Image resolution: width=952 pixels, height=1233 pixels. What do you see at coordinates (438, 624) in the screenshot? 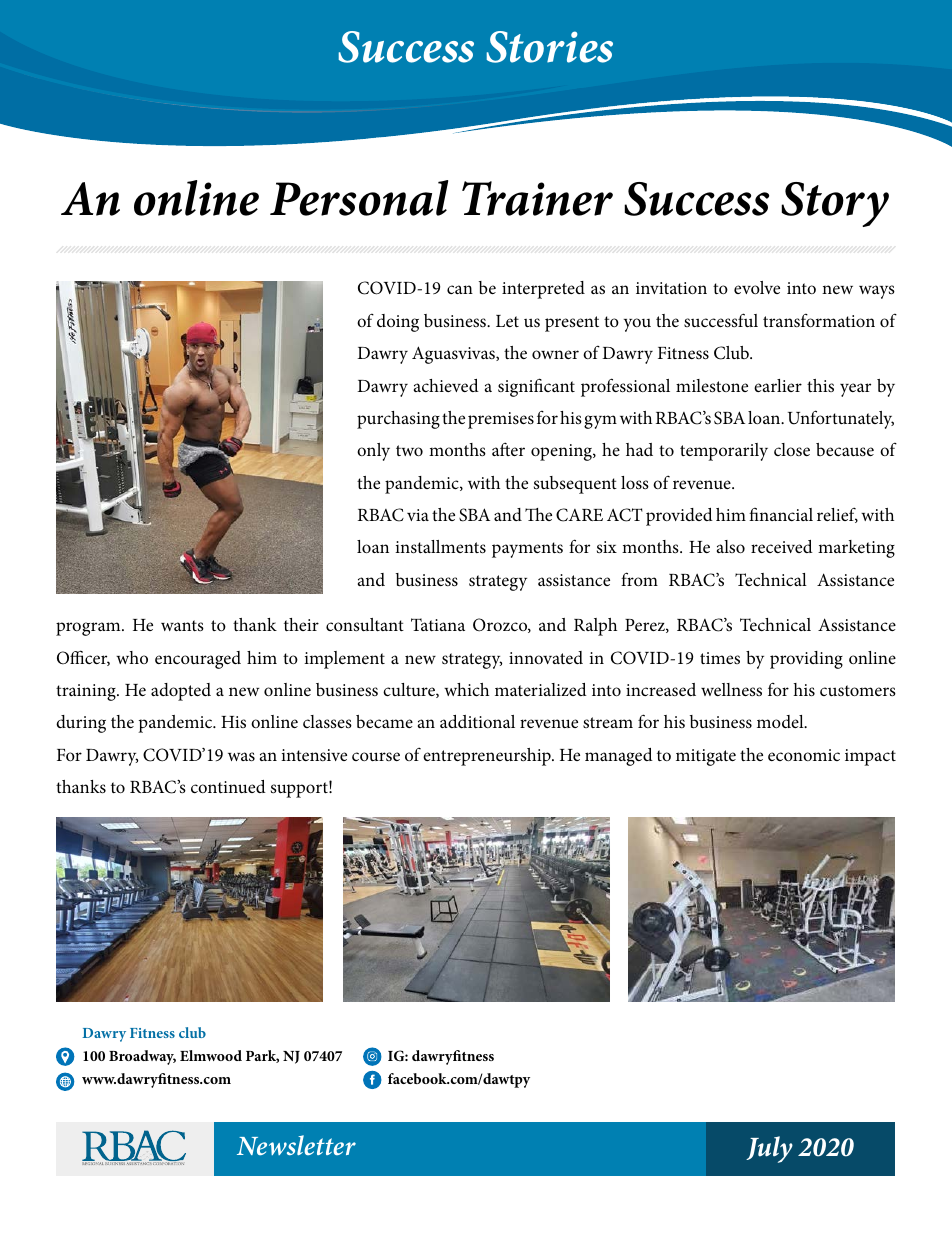
I see `Tatiana` at bounding box center [438, 624].
